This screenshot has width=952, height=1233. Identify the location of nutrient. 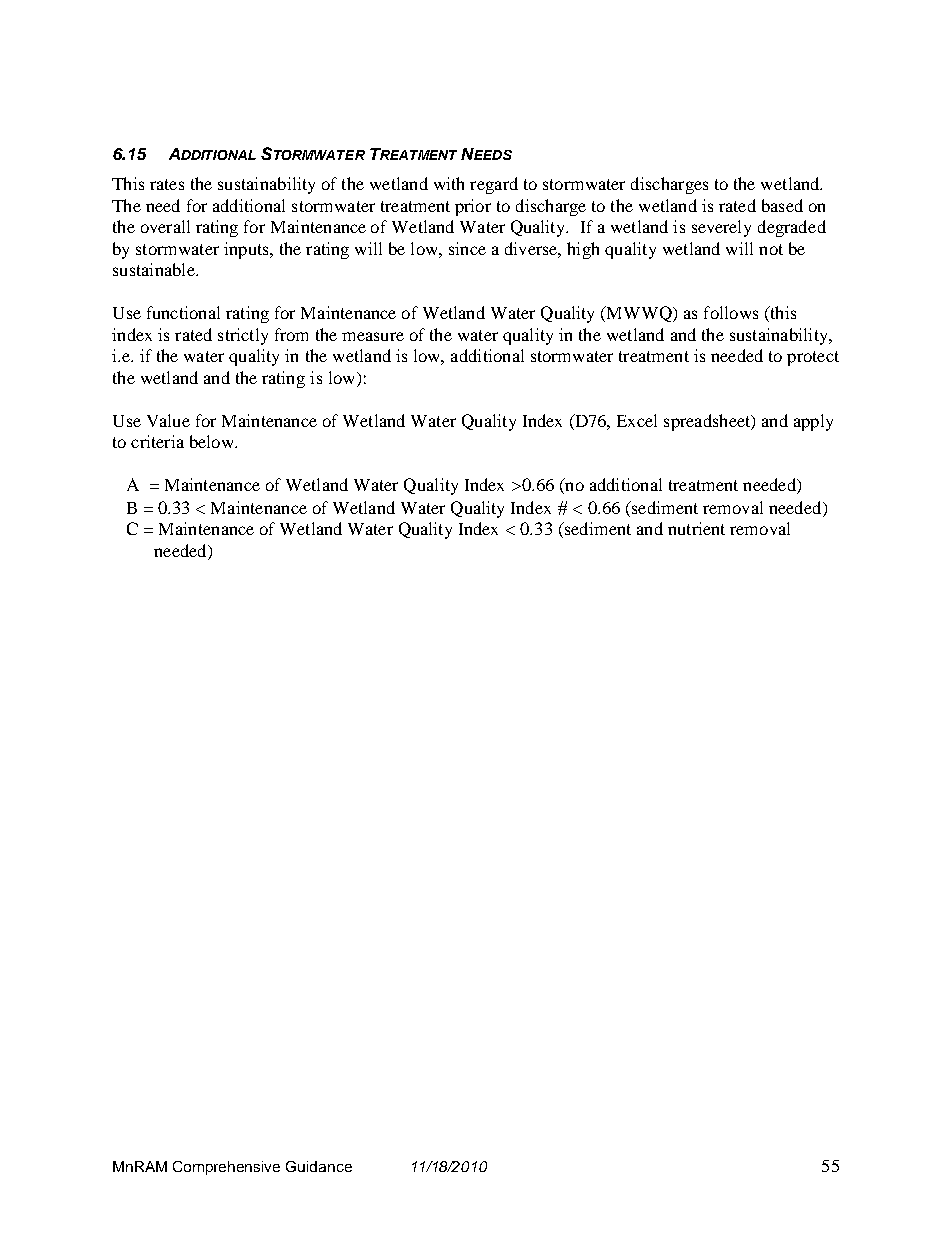
(696, 528).
